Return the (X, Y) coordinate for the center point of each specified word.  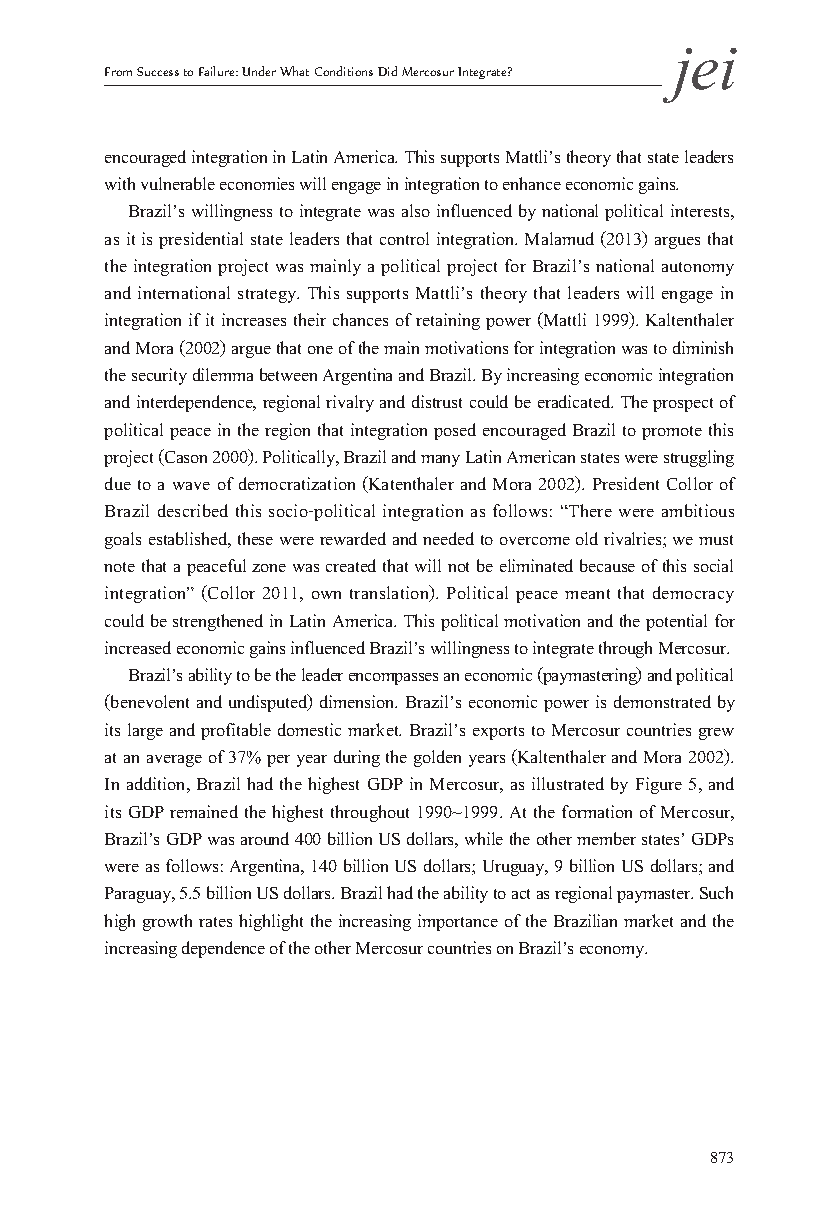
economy (613, 952)
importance (458, 922)
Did (387, 71)
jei (699, 75)
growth (167, 922)
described (193, 510)
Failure (218, 71)
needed (448, 538)
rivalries (634, 540)
